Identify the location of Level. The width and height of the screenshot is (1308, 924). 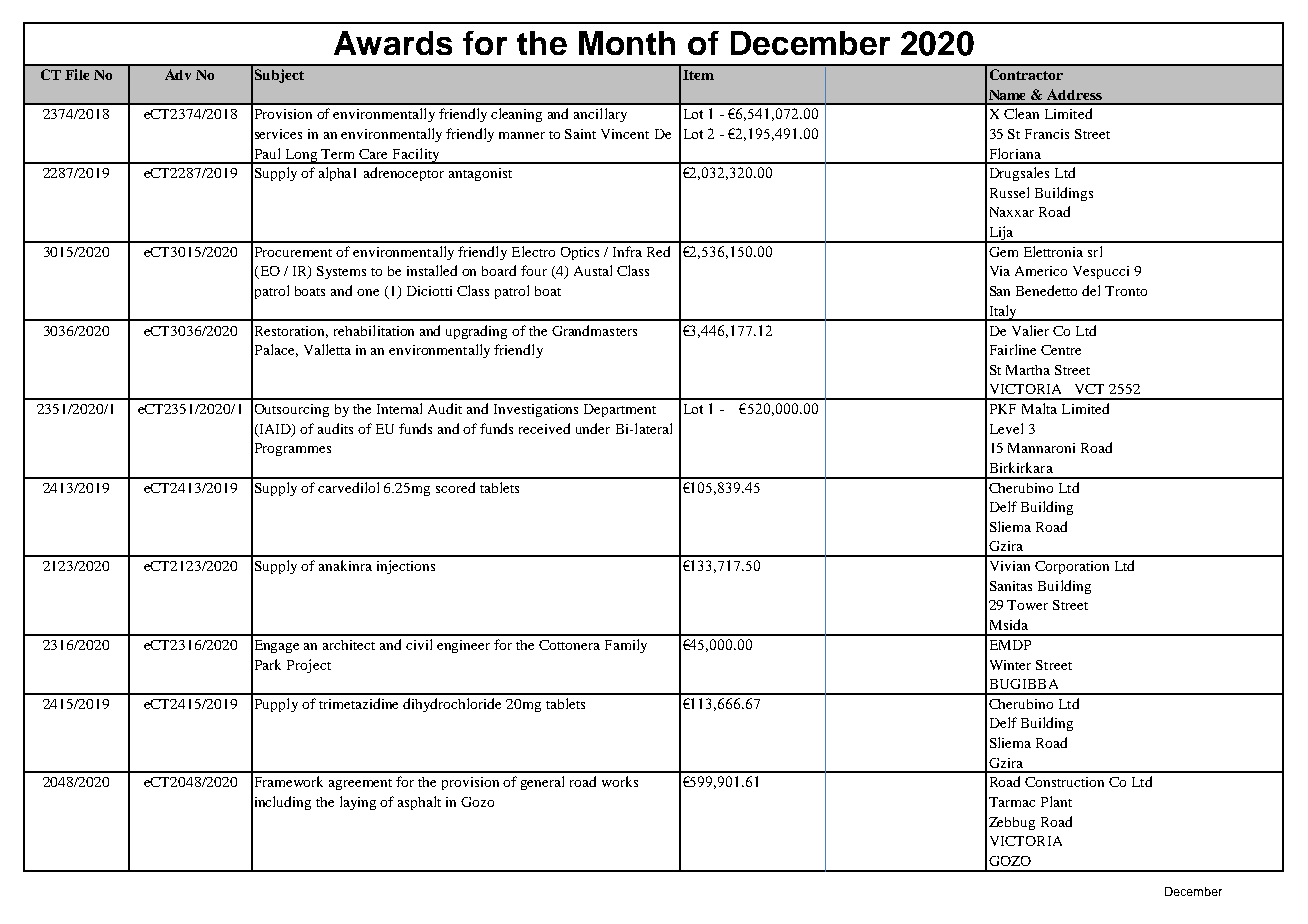
(1006, 428).
